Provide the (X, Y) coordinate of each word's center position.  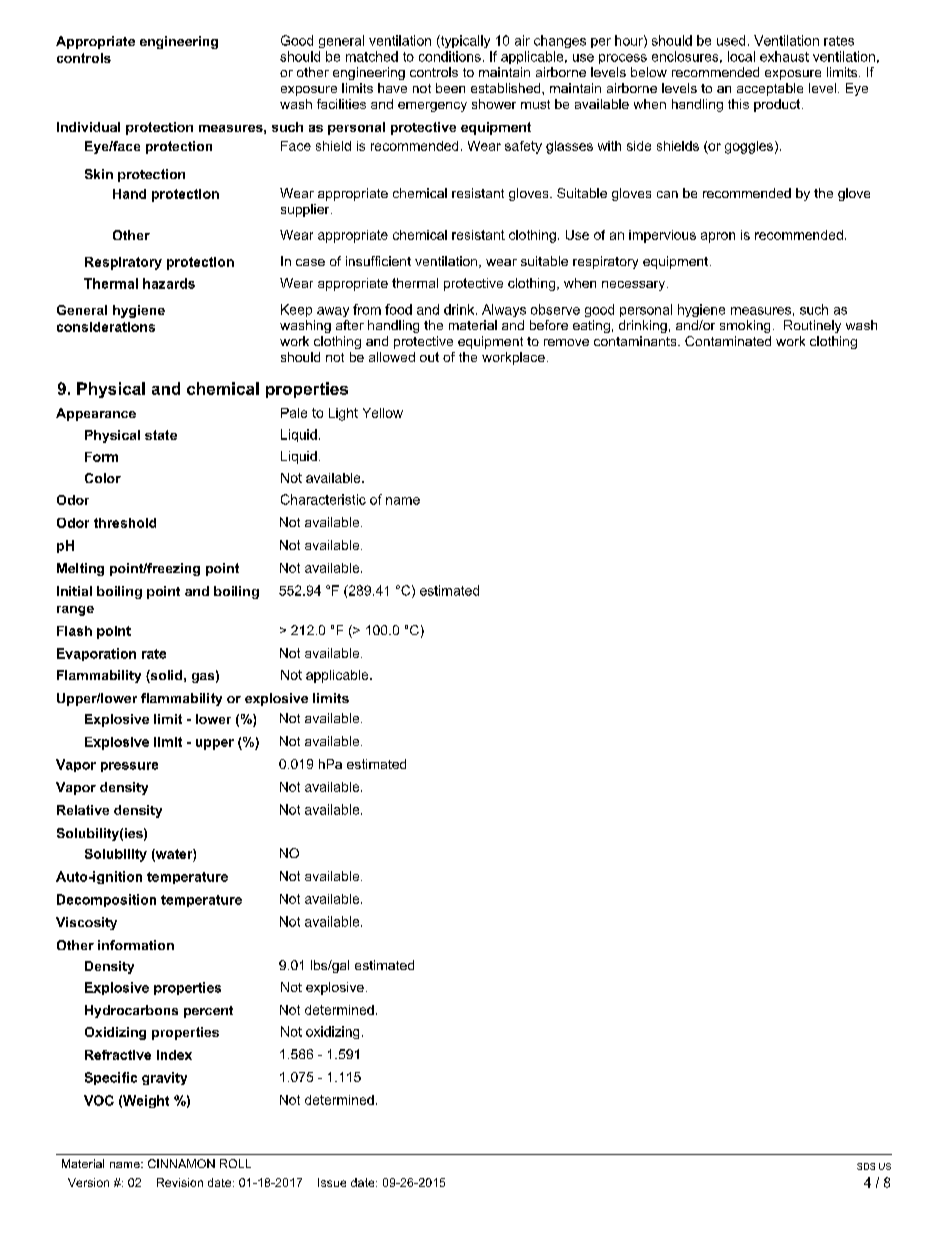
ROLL (235, 1163)
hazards (169, 283)
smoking (745, 326)
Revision (180, 1182)
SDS (866, 1166)
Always (504, 310)
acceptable (770, 89)
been (450, 88)
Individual (88, 127)
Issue (332, 1182)
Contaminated (728, 341)
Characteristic (323, 499)
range (75, 611)
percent (208, 1012)
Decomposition (106, 900)
